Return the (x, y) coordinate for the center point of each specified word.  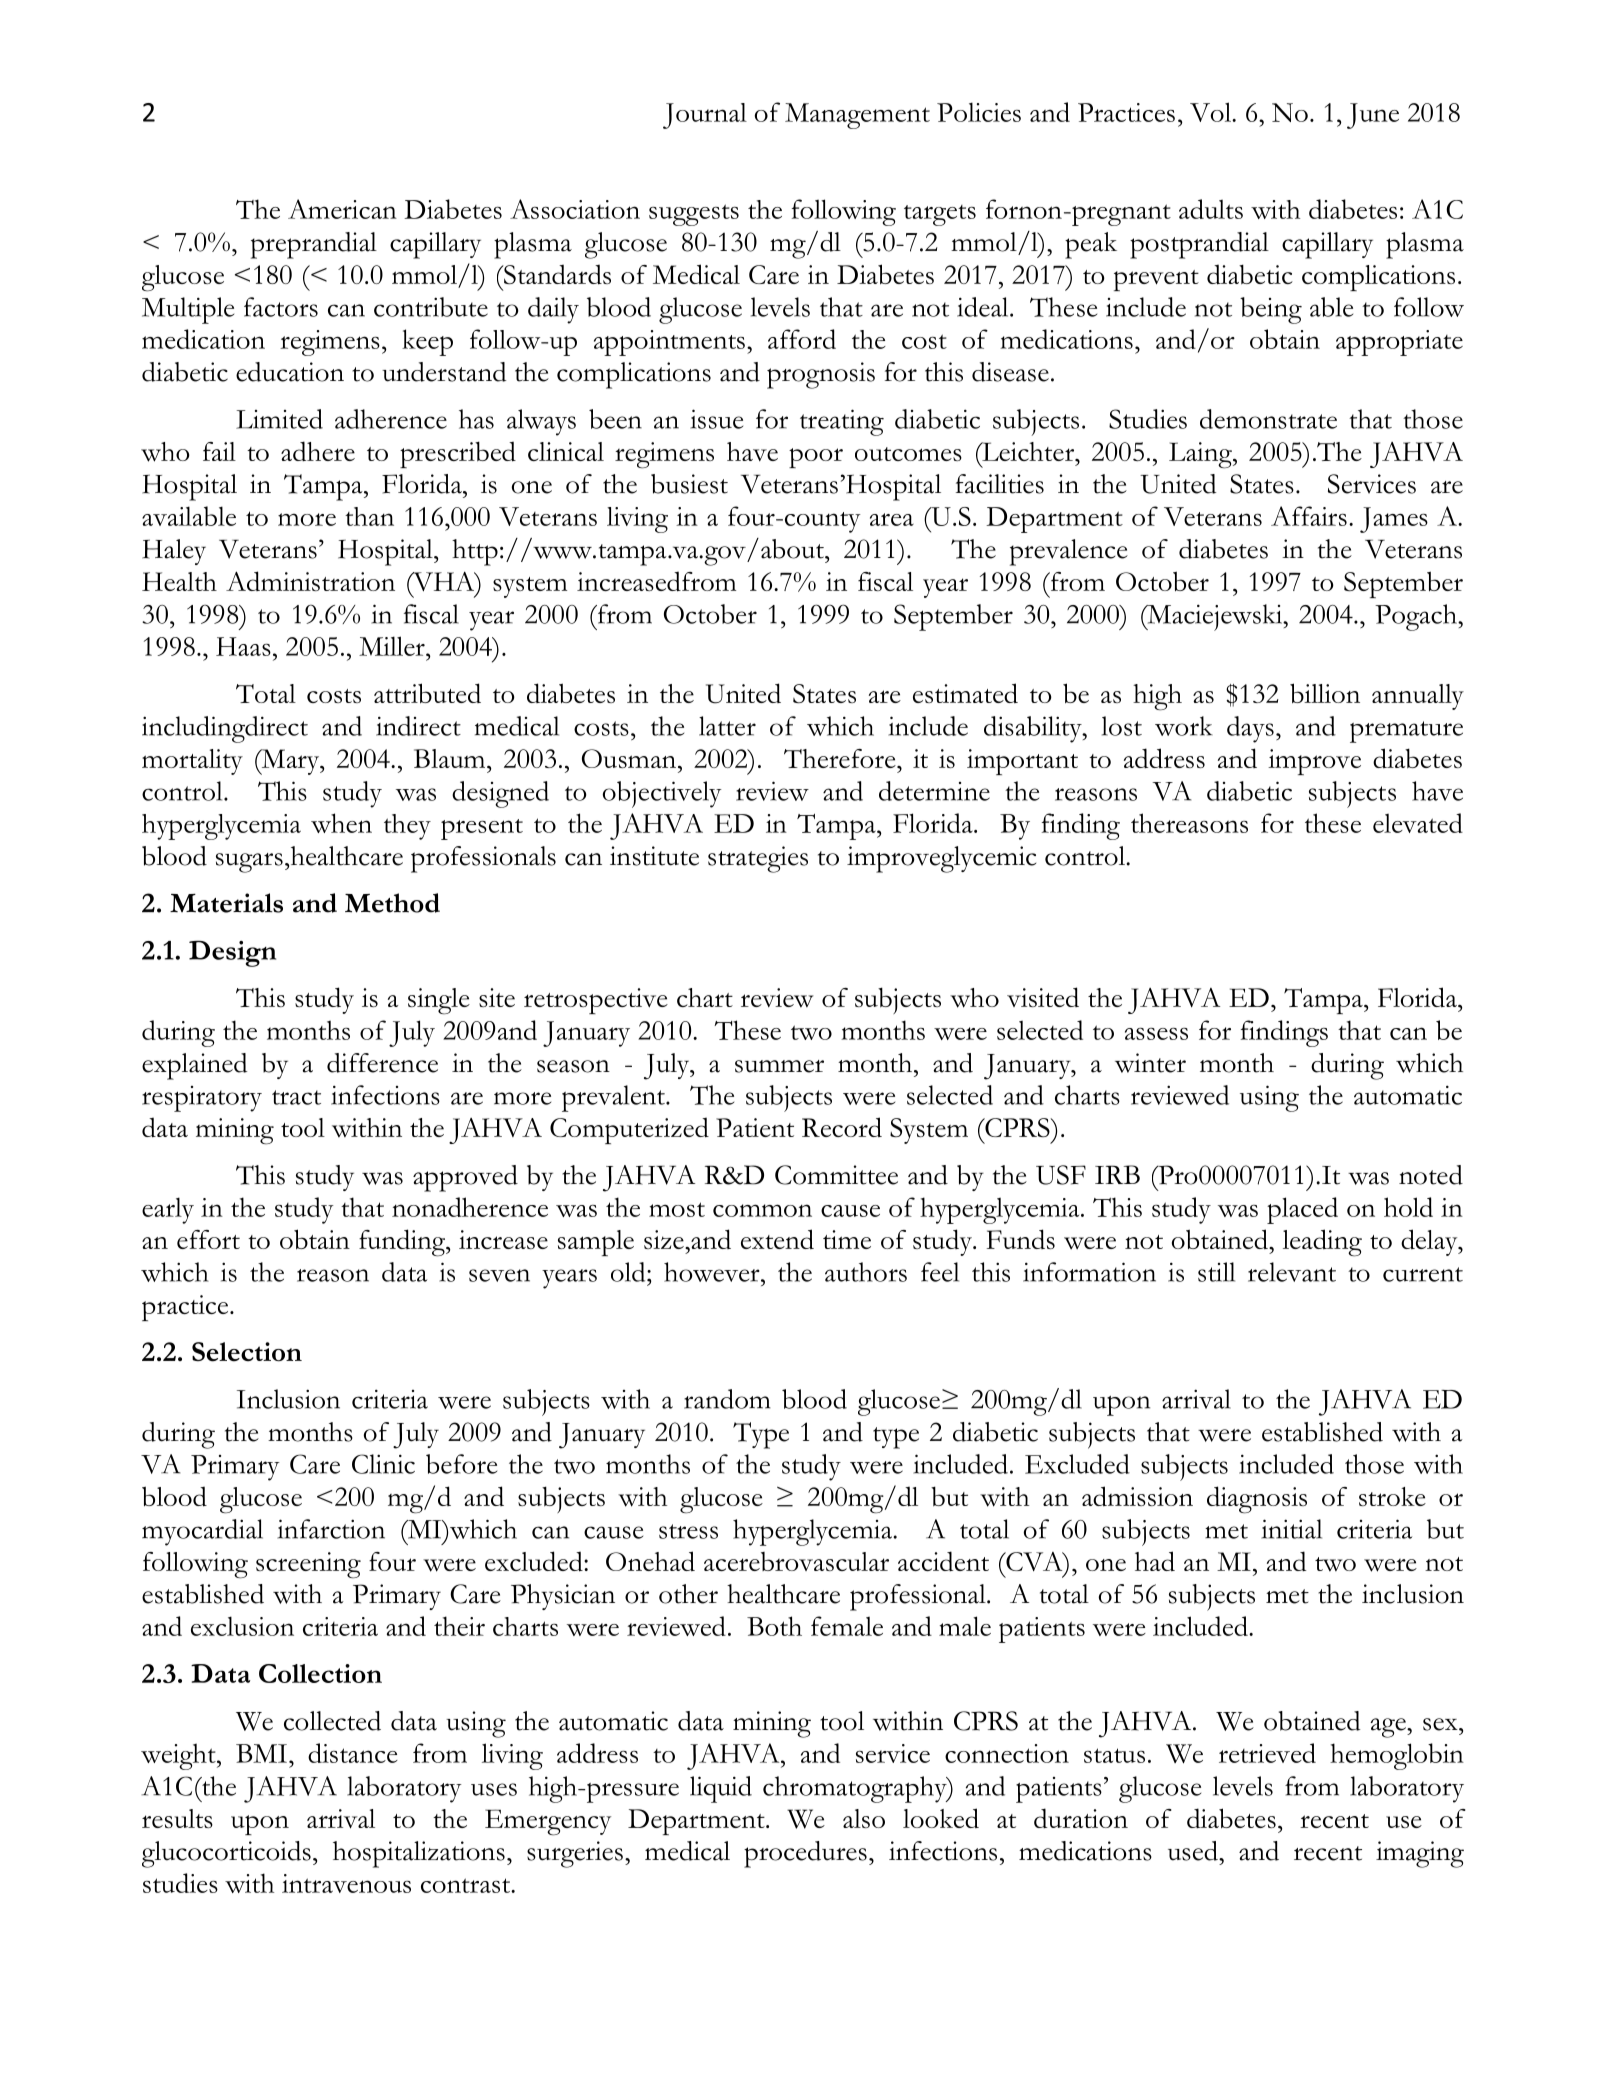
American (342, 209)
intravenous (346, 1883)
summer (779, 1066)
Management (857, 116)
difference (382, 1063)
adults (1211, 209)
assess (1156, 1034)
